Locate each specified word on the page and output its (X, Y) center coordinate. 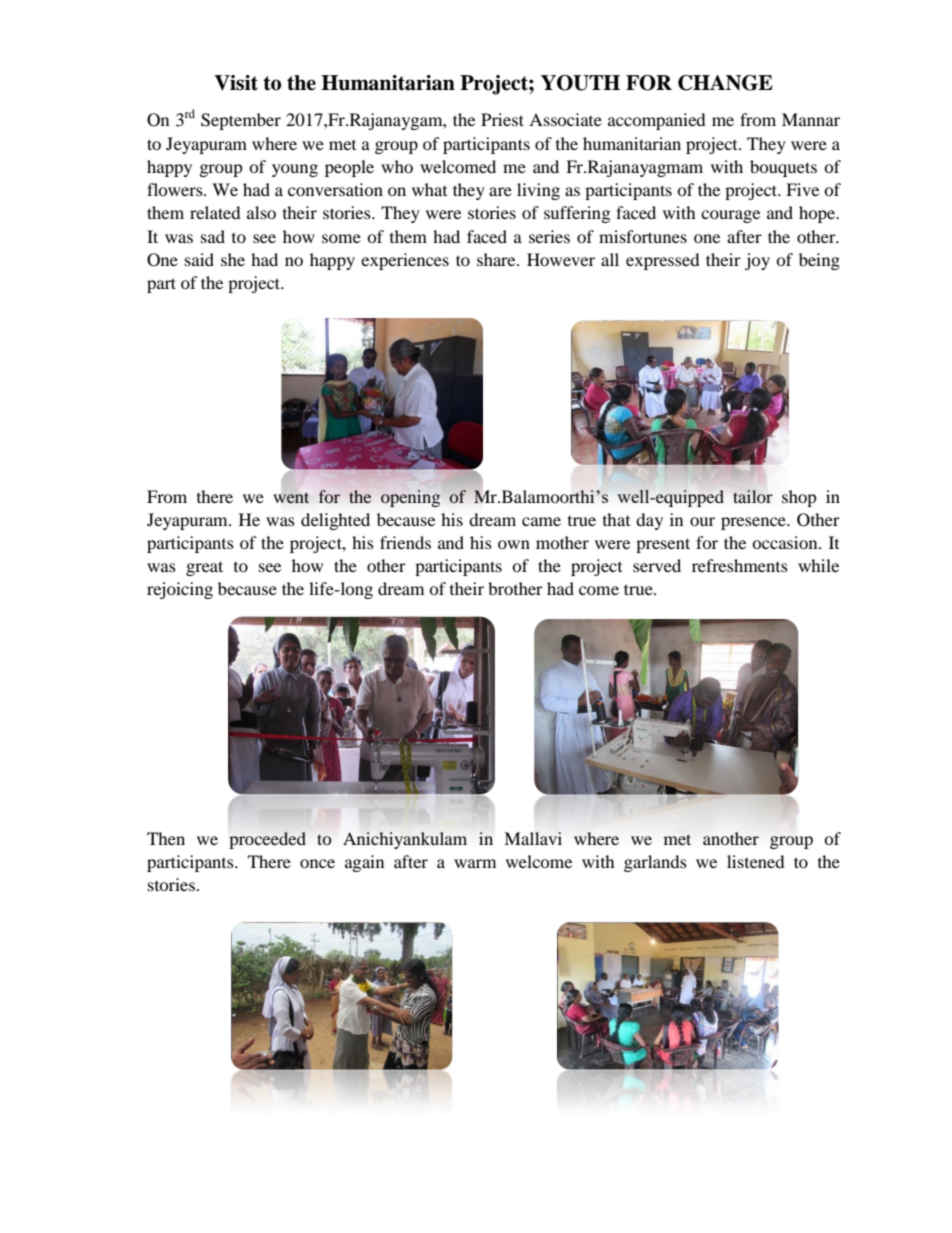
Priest (502, 119)
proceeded (267, 840)
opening (410, 498)
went (291, 497)
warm (475, 863)
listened (756, 861)
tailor (753, 496)
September (241, 121)
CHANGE (725, 83)
